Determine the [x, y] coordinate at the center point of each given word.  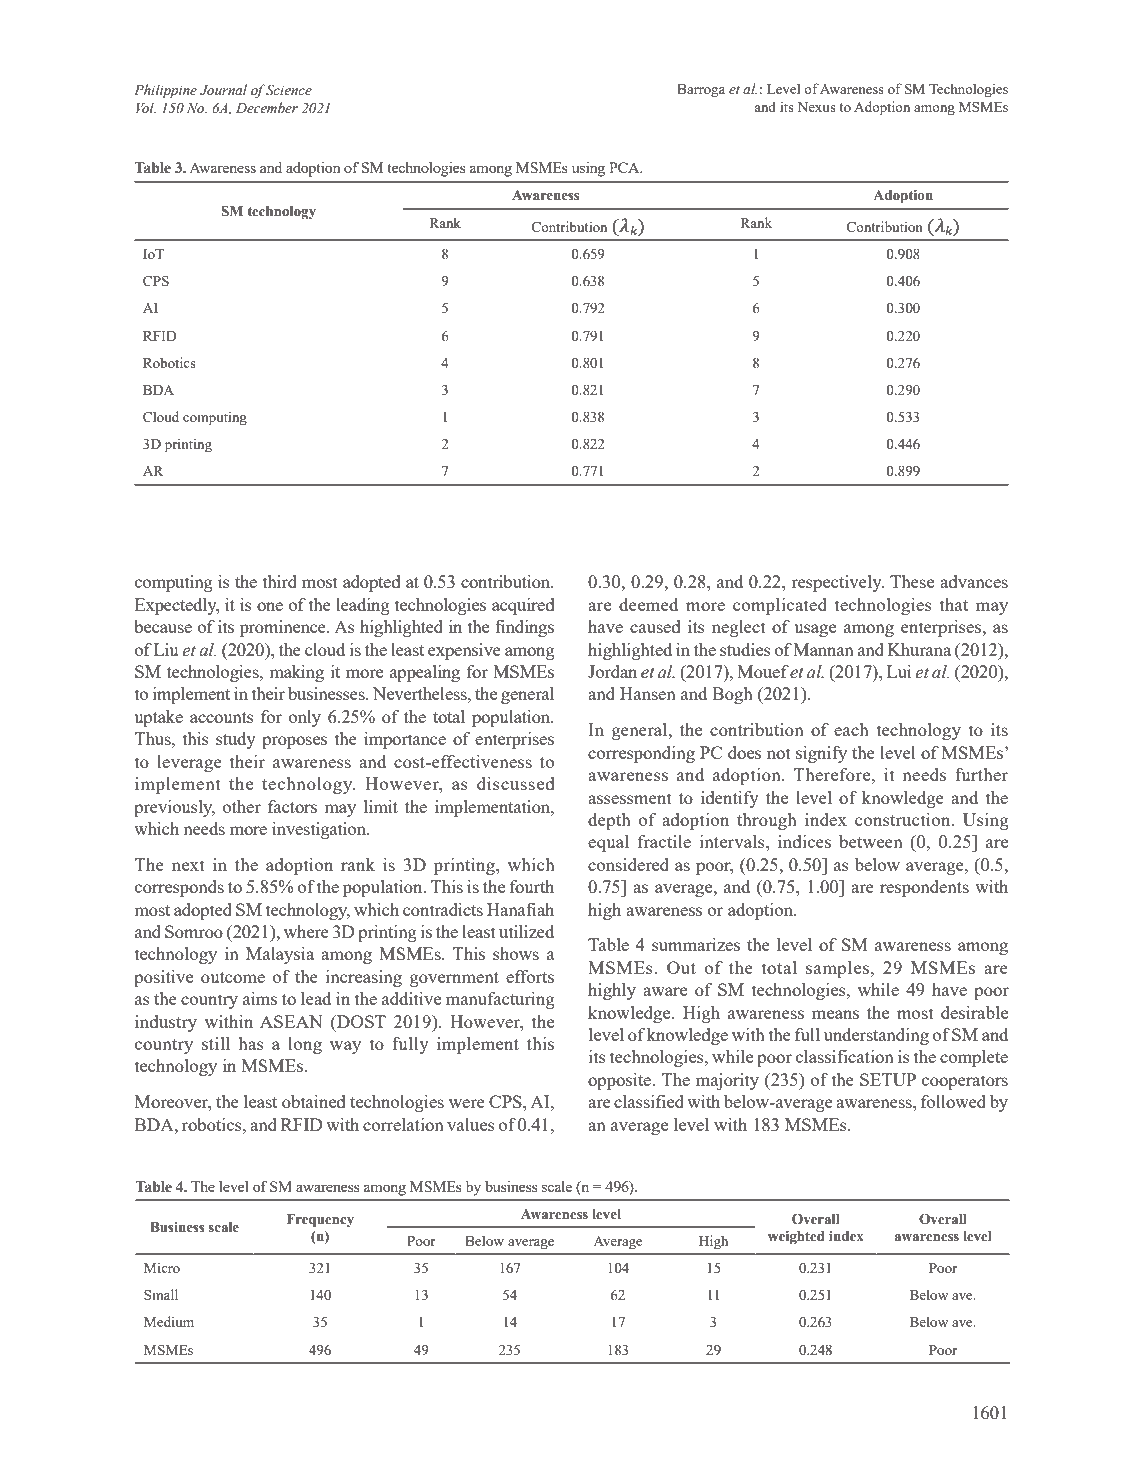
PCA [625, 167]
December [267, 108]
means [835, 1014]
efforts [530, 976]
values [471, 1124]
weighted [796, 1238]
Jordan [612, 671]
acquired [523, 606]
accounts [222, 717]
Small [161, 1294]
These [912, 581]
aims [260, 998]
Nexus [817, 107]
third [280, 581]
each [851, 729]
